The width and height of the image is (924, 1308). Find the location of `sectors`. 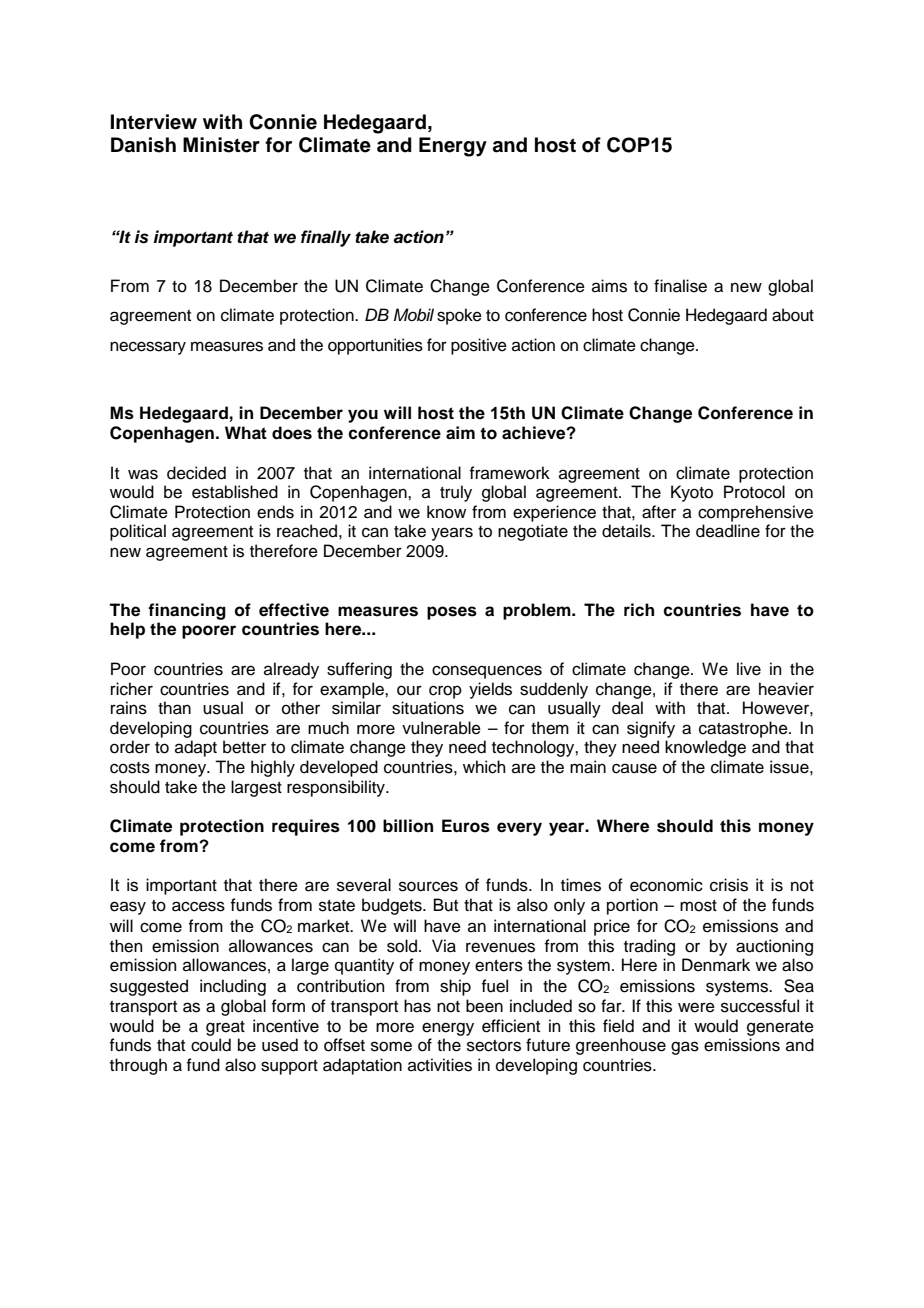

sectors is located at coordinates (494, 1046).
